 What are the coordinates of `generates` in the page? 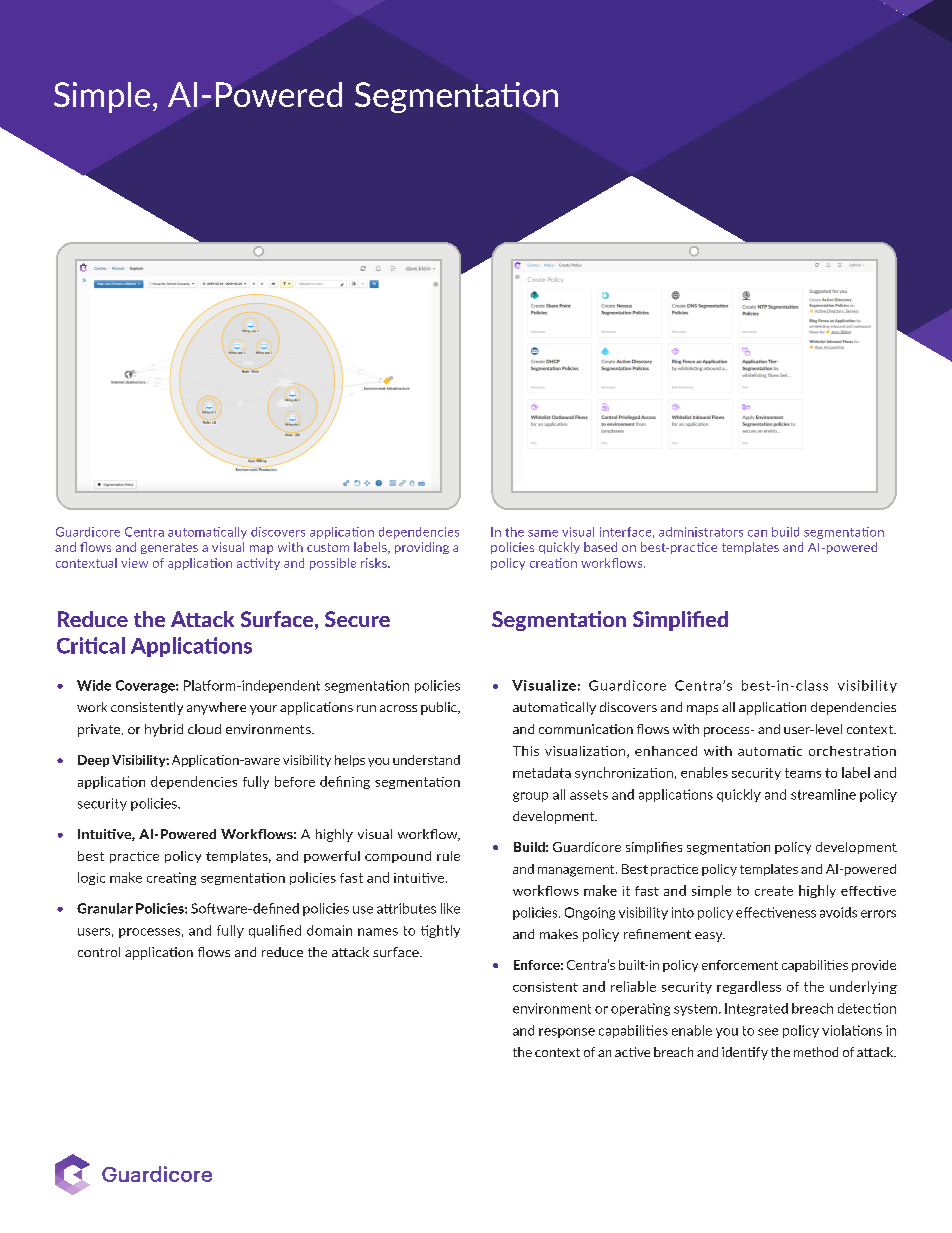 It's located at (169, 548).
